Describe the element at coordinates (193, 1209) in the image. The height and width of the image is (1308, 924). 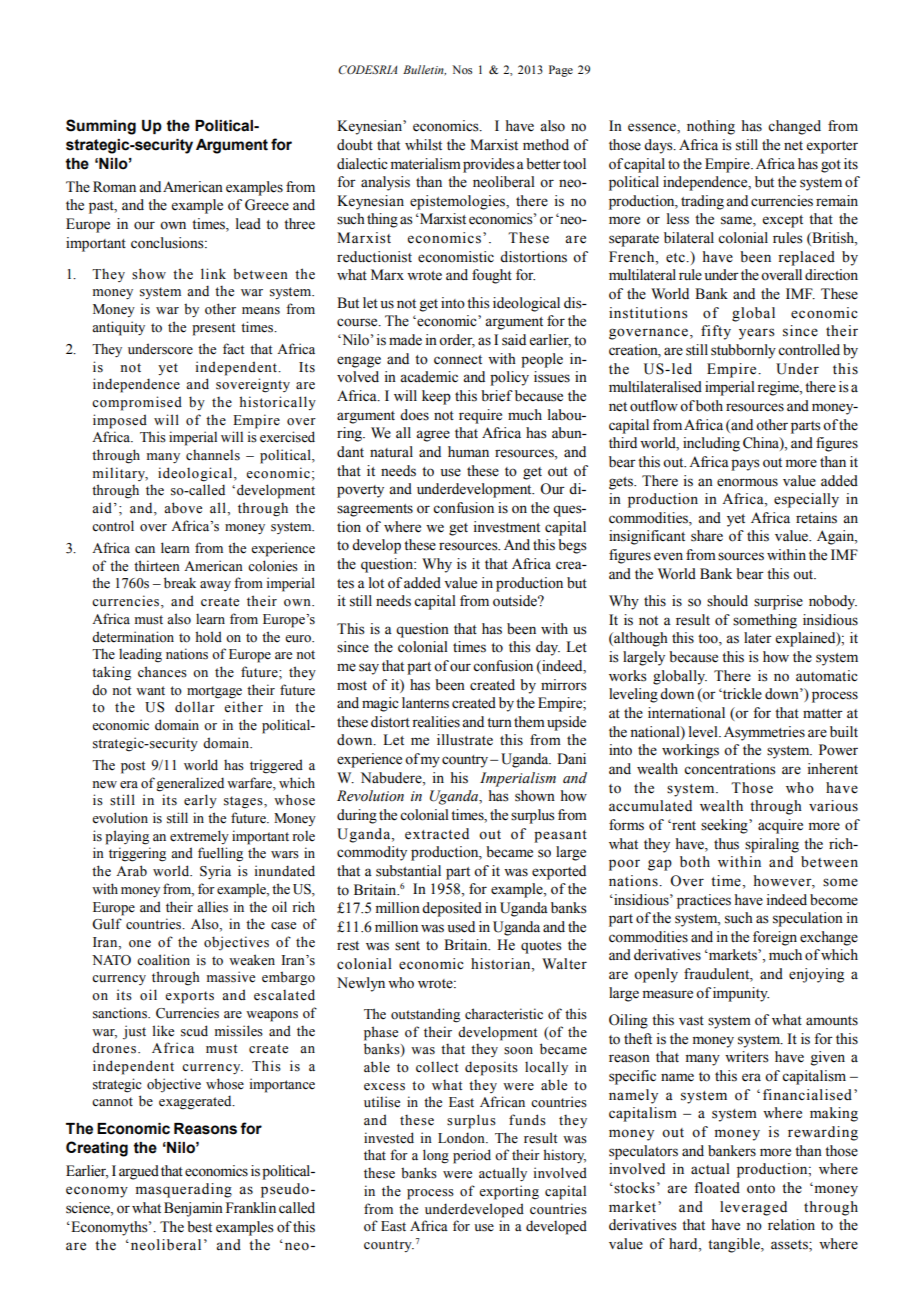
I see `Benjamin` at that location.
